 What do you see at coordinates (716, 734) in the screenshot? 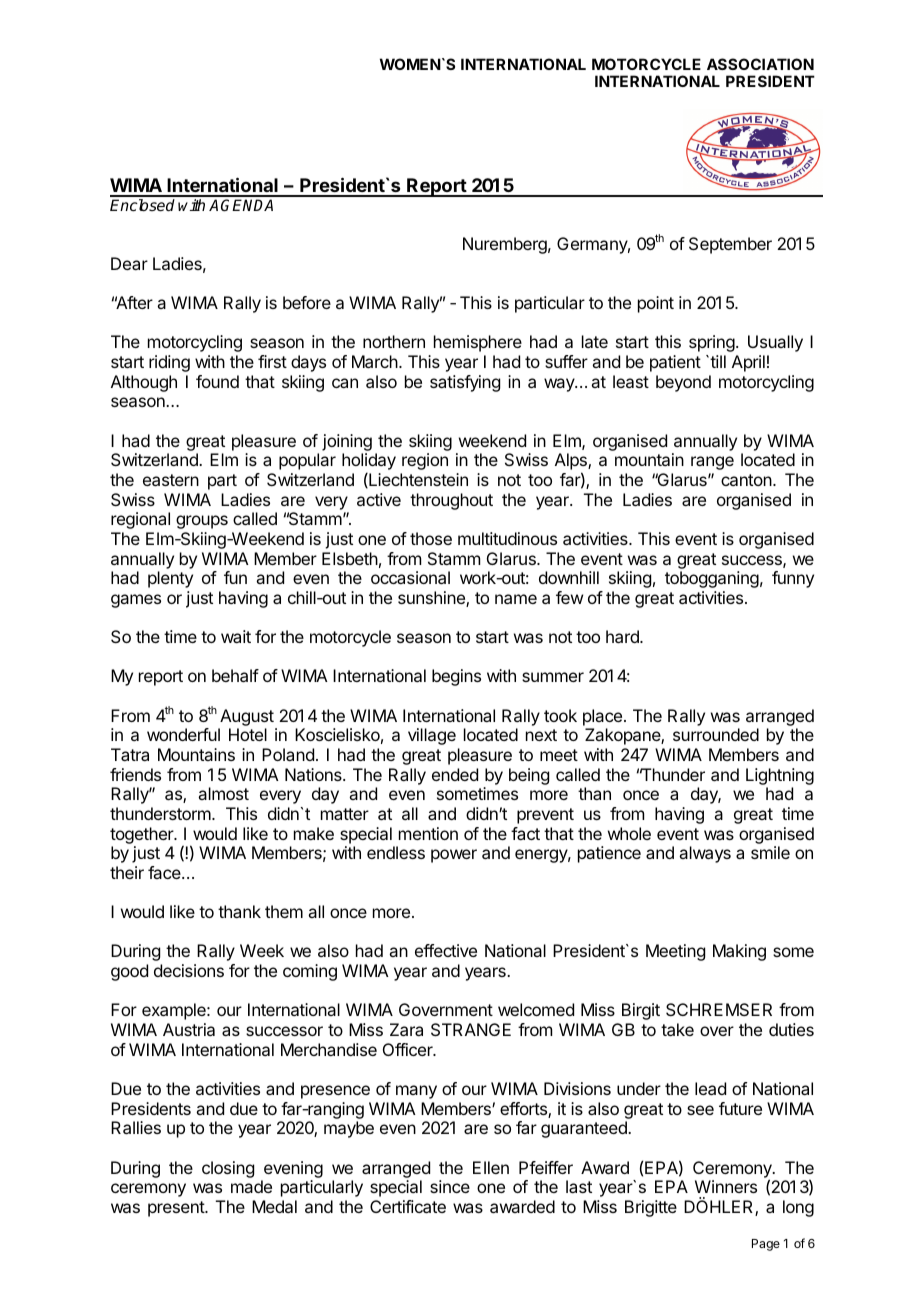
I see `surrounded` at bounding box center [716, 734].
